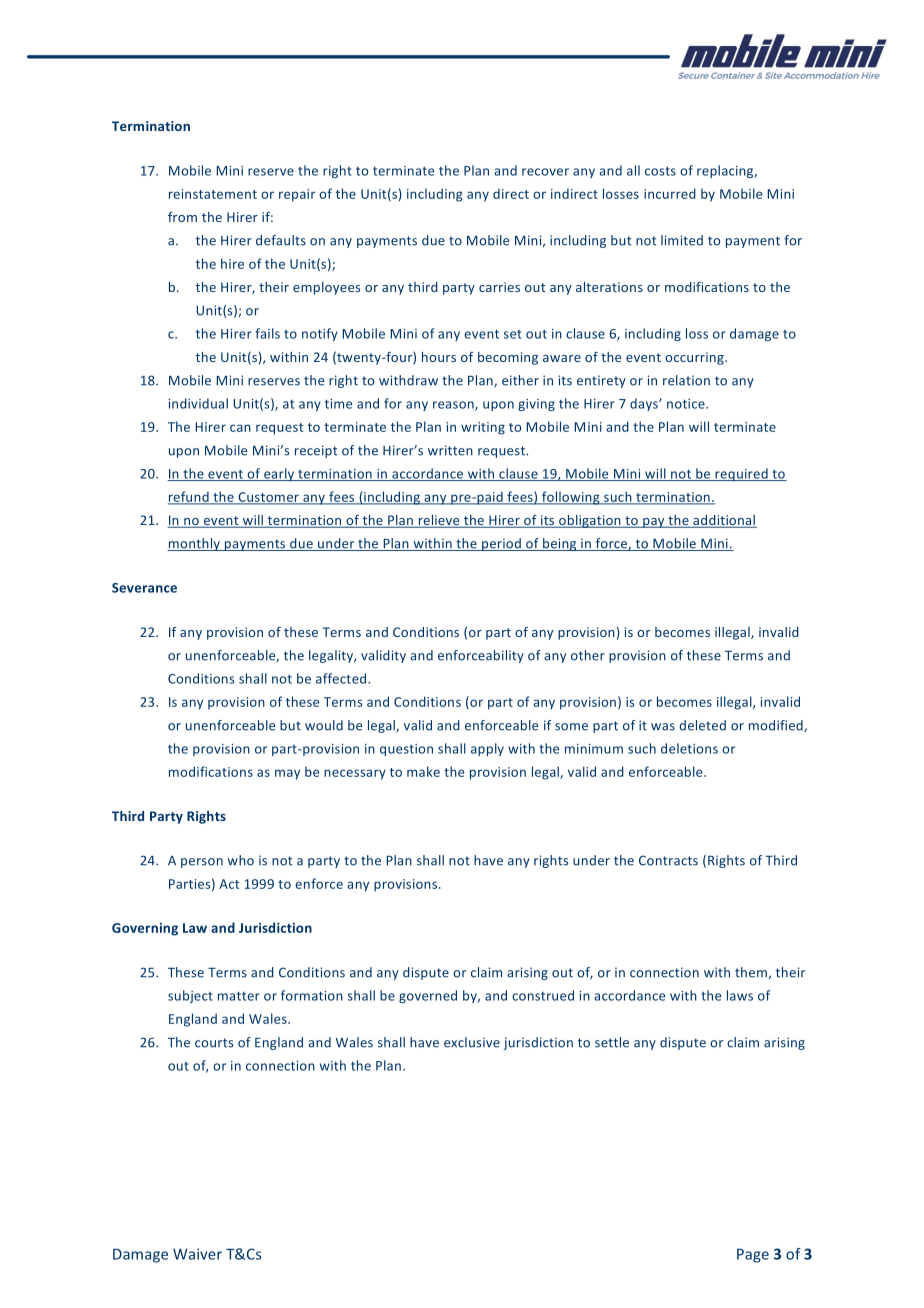  Describe the element at coordinates (670, 193) in the screenshot. I see `incurred` at that location.
